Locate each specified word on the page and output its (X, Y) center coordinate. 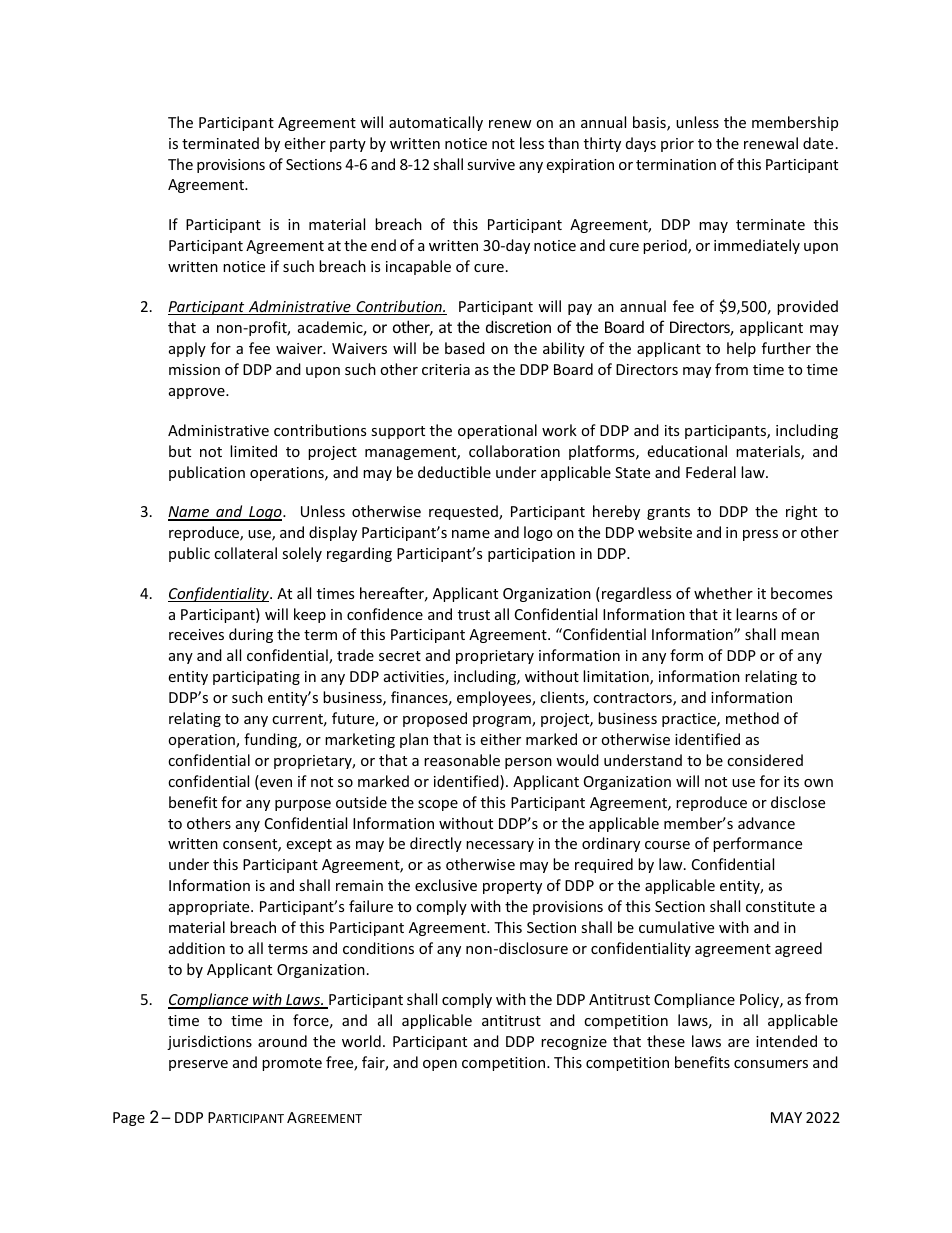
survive (491, 164)
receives (196, 634)
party (348, 145)
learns (756, 614)
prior (677, 145)
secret (400, 656)
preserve (198, 1065)
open (440, 1065)
